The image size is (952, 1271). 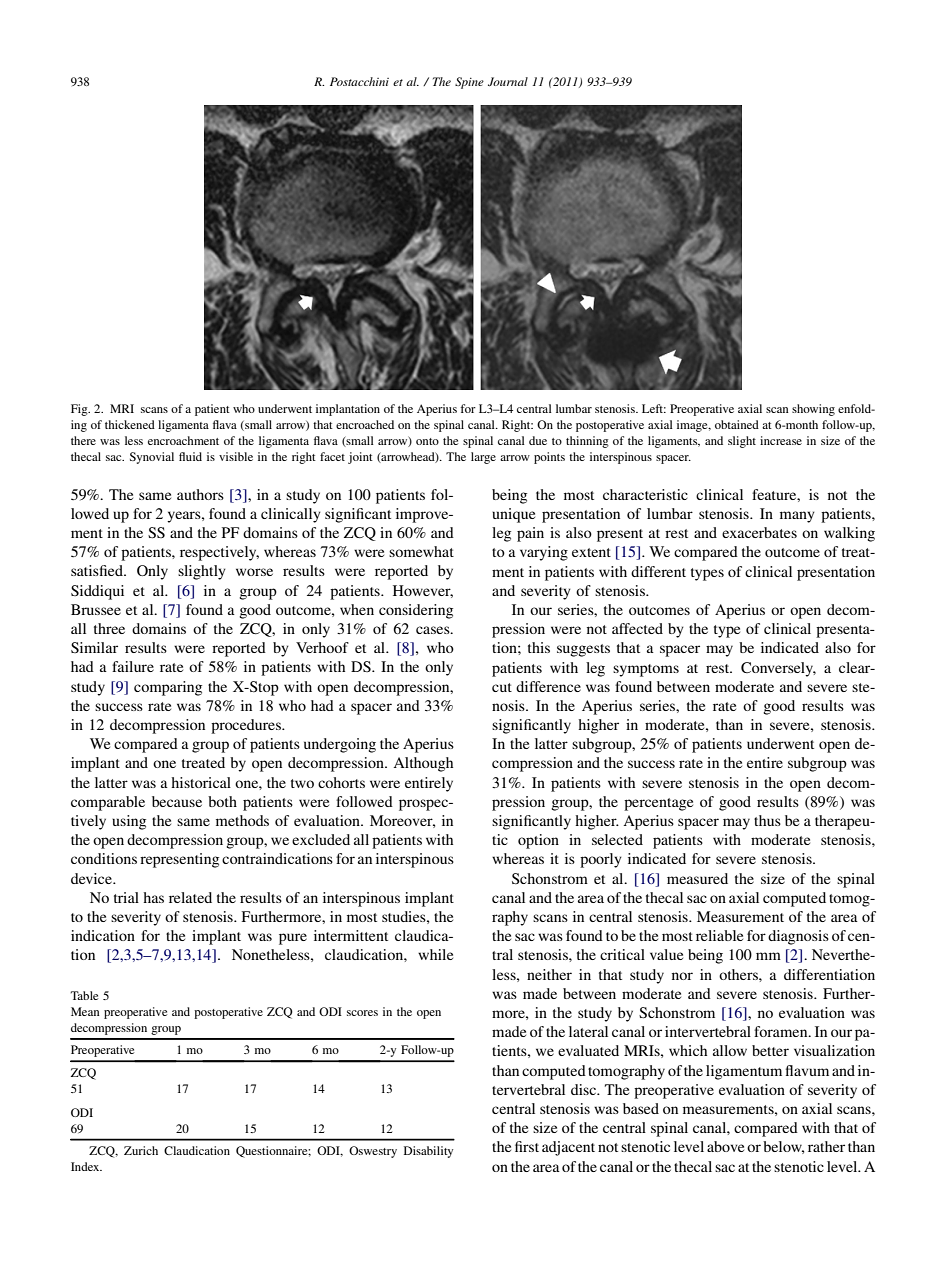 What do you see at coordinates (423, 764) in the screenshot?
I see `Although` at bounding box center [423, 764].
